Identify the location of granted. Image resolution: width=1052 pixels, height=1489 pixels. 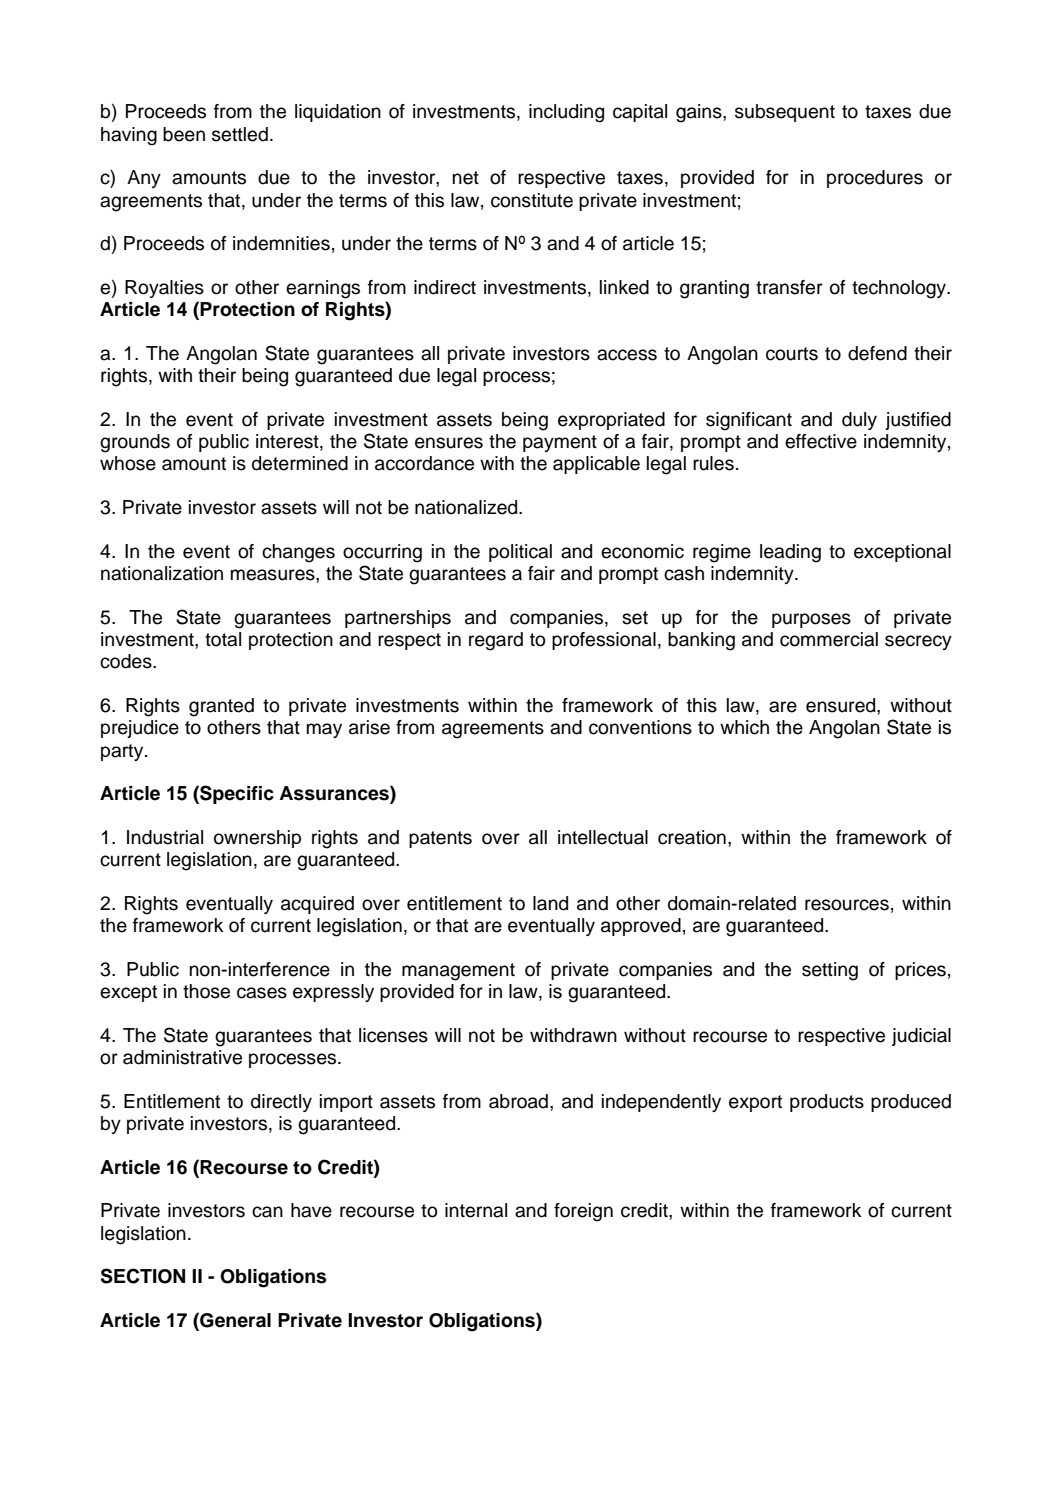
(221, 707).
